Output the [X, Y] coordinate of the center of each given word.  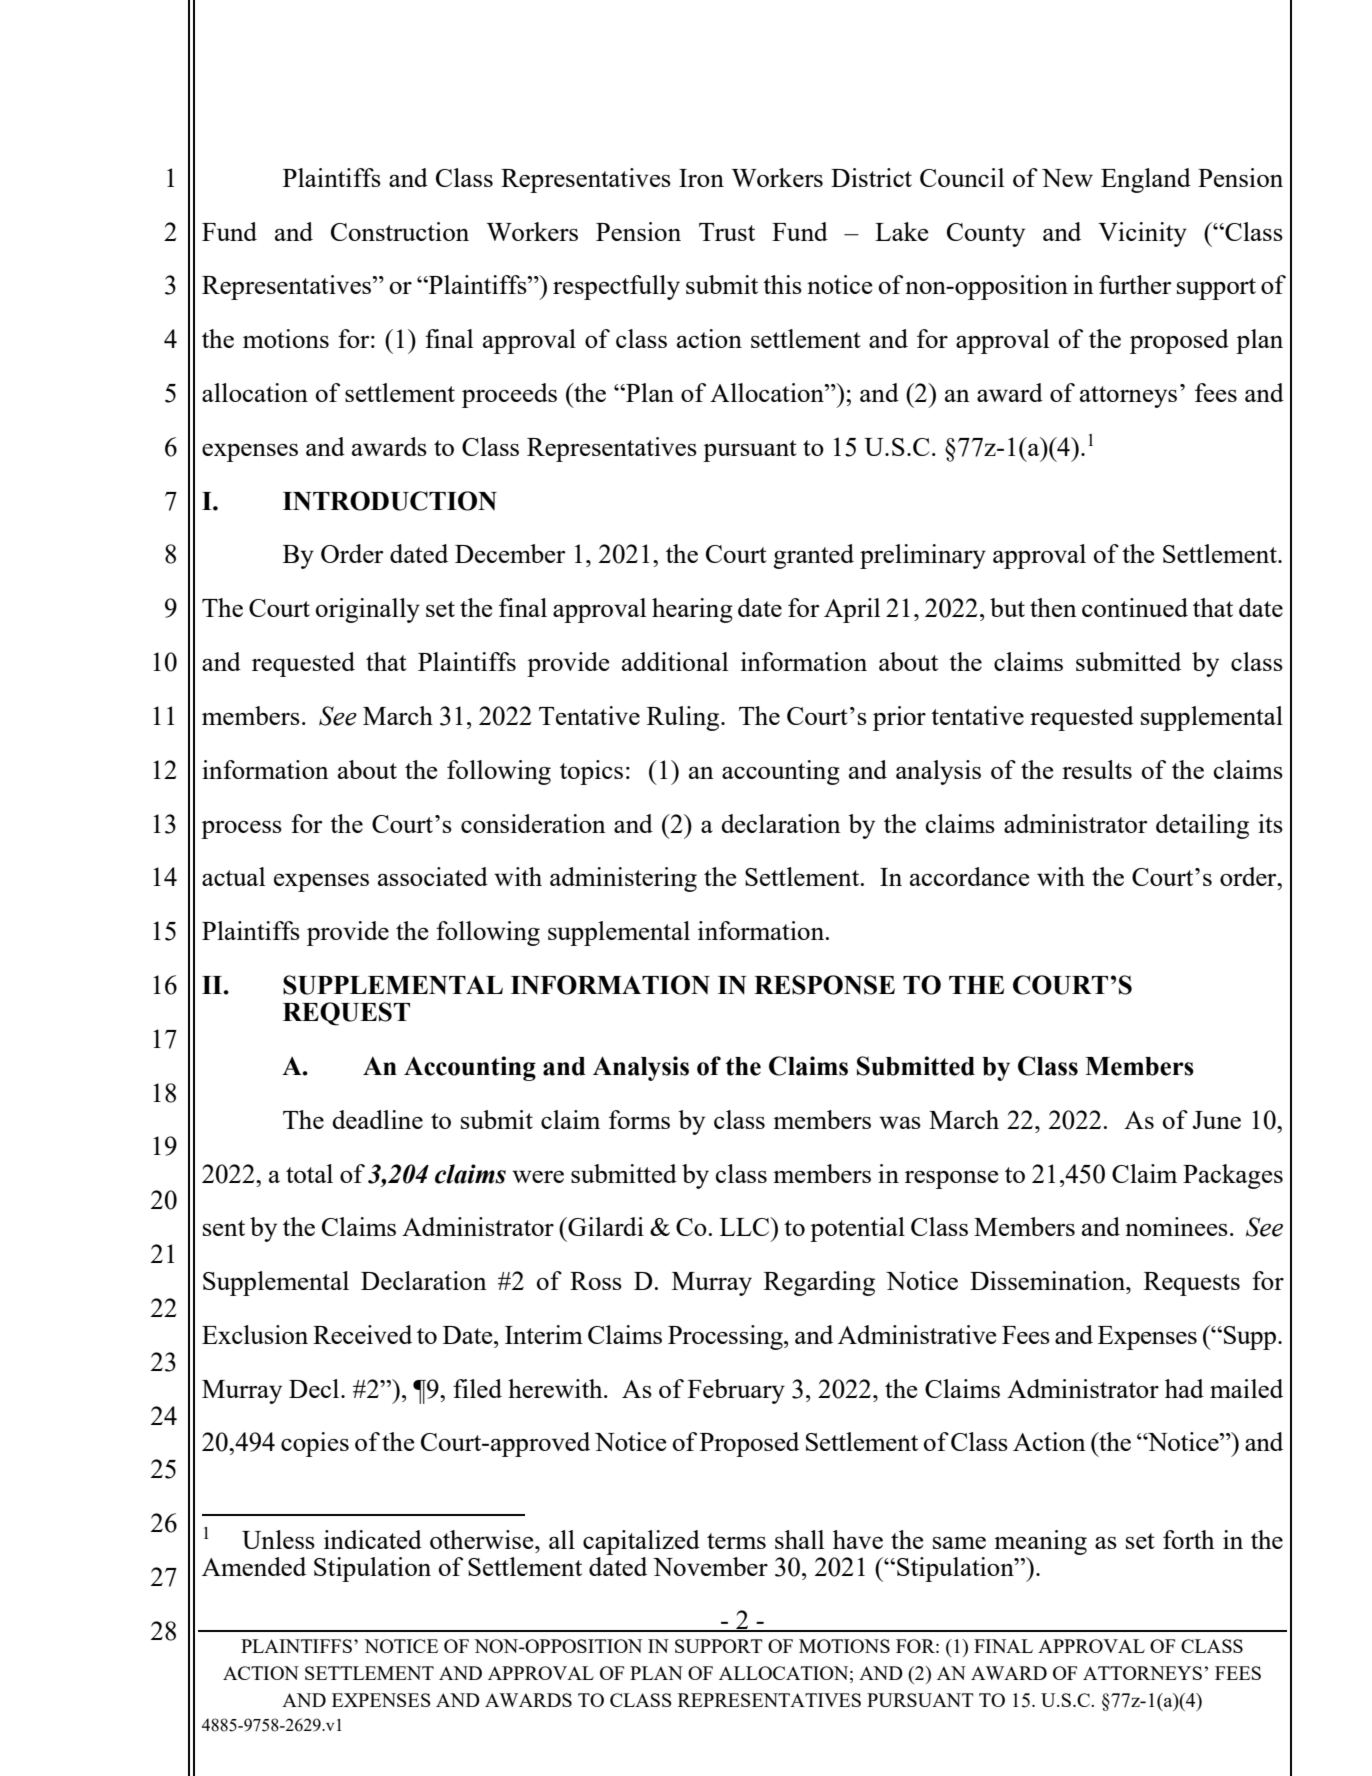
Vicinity [1142, 234]
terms [736, 1541]
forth [1189, 1539]
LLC [746, 1226]
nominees [1176, 1226]
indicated [373, 1539]
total [309, 1173]
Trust [727, 232]
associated [433, 876]
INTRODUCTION [390, 501]
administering [623, 879]
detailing [1202, 826]
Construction [400, 231]
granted [813, 556]
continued [1135, 607]
